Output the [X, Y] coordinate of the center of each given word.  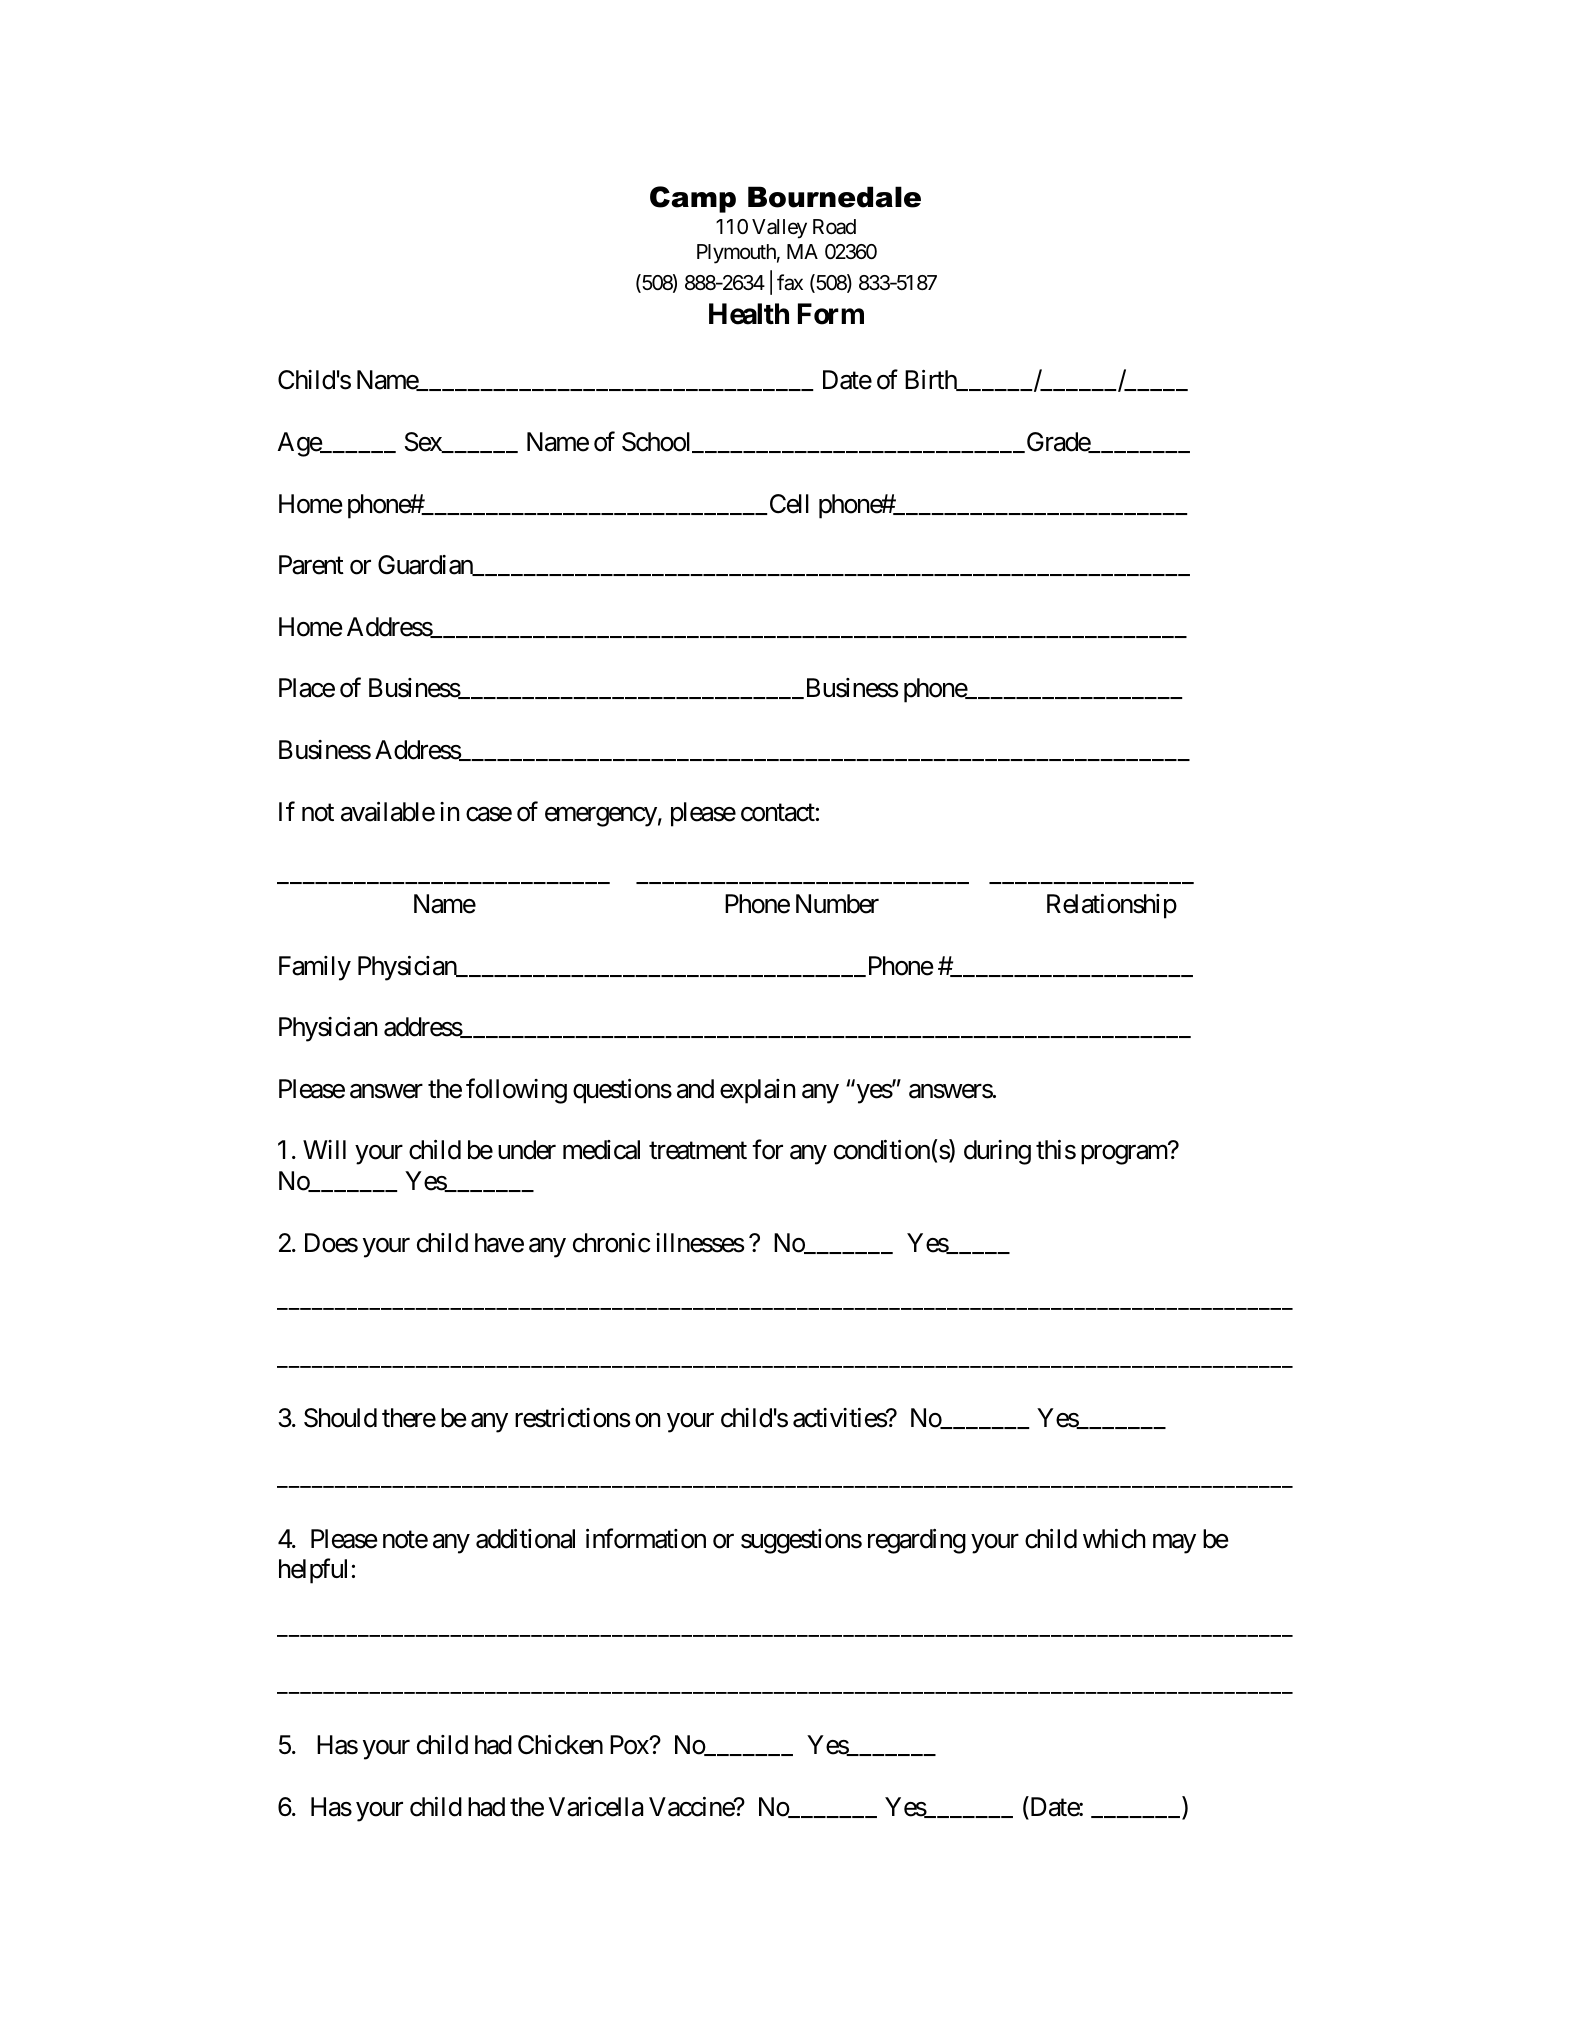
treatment [698, 1151]
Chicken [560, 1745]
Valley [779, 229]
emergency [601, 817]
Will [324, 1149]
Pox [630, 1745]
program [1124, 1155]
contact [778, 813]
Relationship [1112, 906]
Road [834, 227]
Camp [693, 199]
